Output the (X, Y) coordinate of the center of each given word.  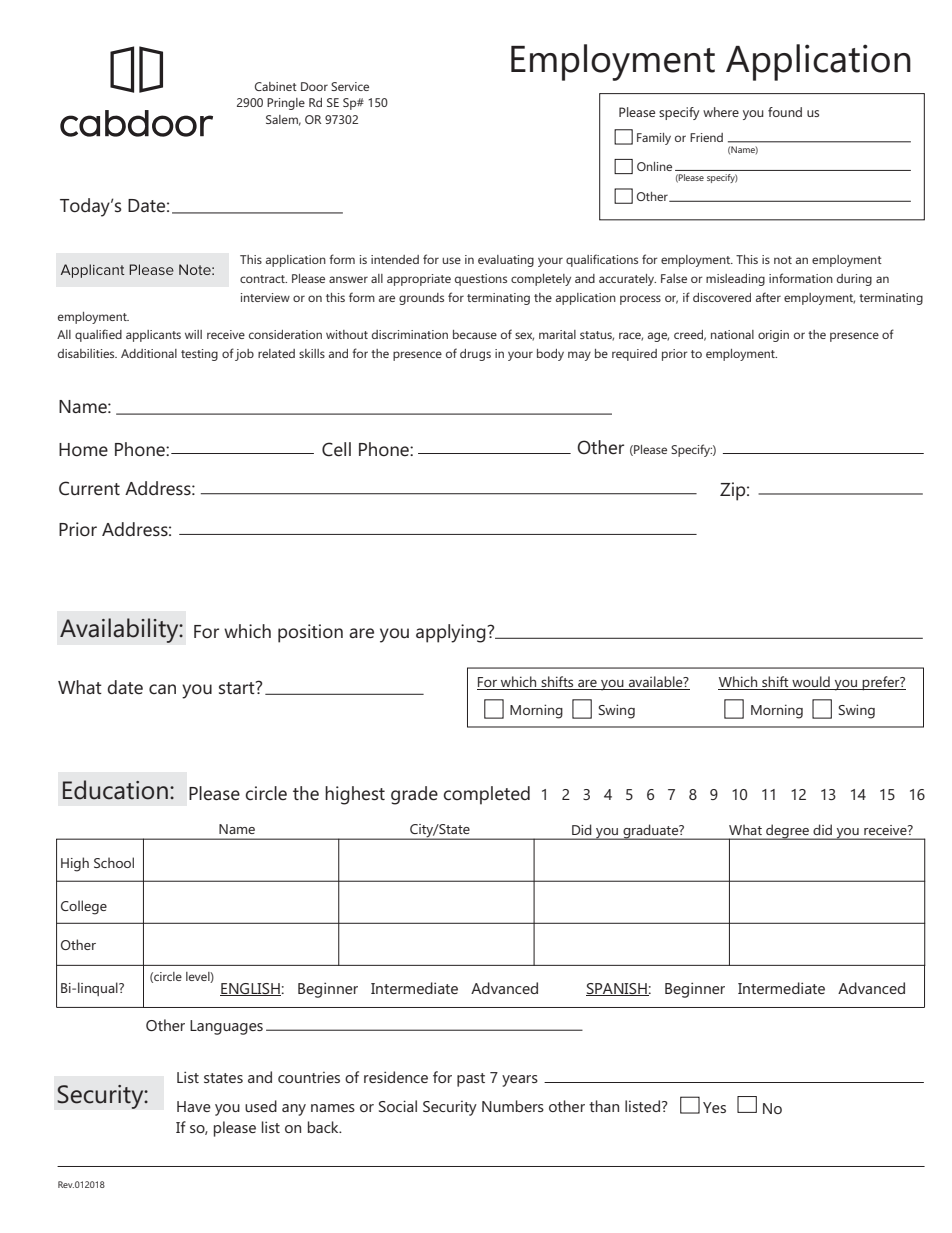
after (768, 297)
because (475, 334)
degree (787, 832)
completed (486, 795)
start (238, 687)
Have (194, 1106)
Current (89, 488)
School (114, 862)
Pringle (286, 104)
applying (452, 633)
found (785, 112)
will (193, 334)
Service (350, 86)
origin (773, 336)
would (811, 683)
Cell (336, 449)
